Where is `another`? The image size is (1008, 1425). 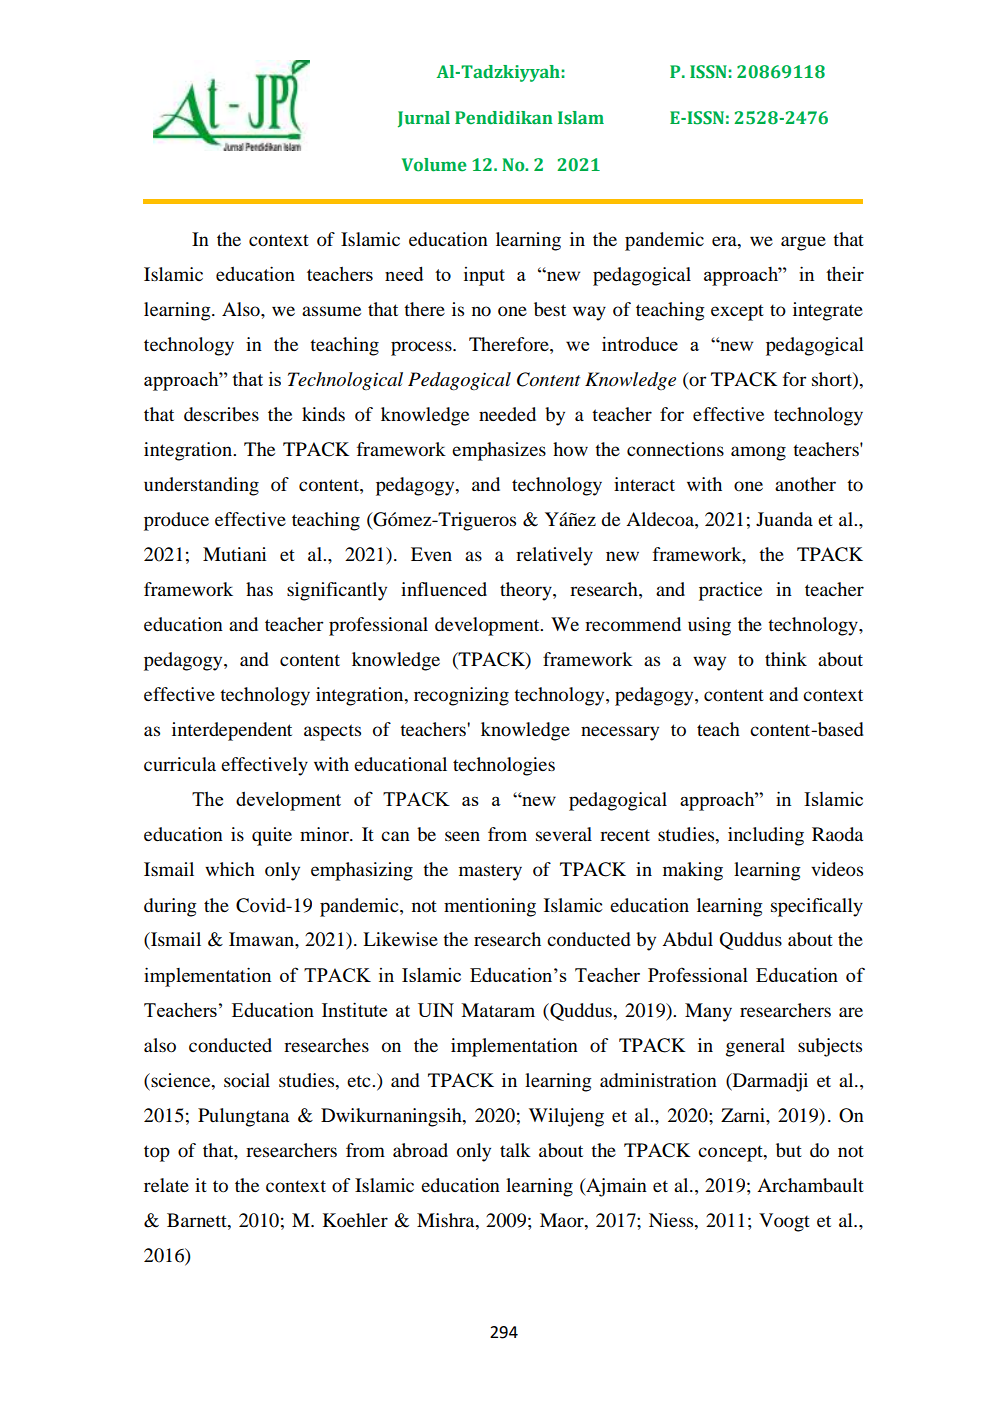 another is located at coordinates (805, 484).
